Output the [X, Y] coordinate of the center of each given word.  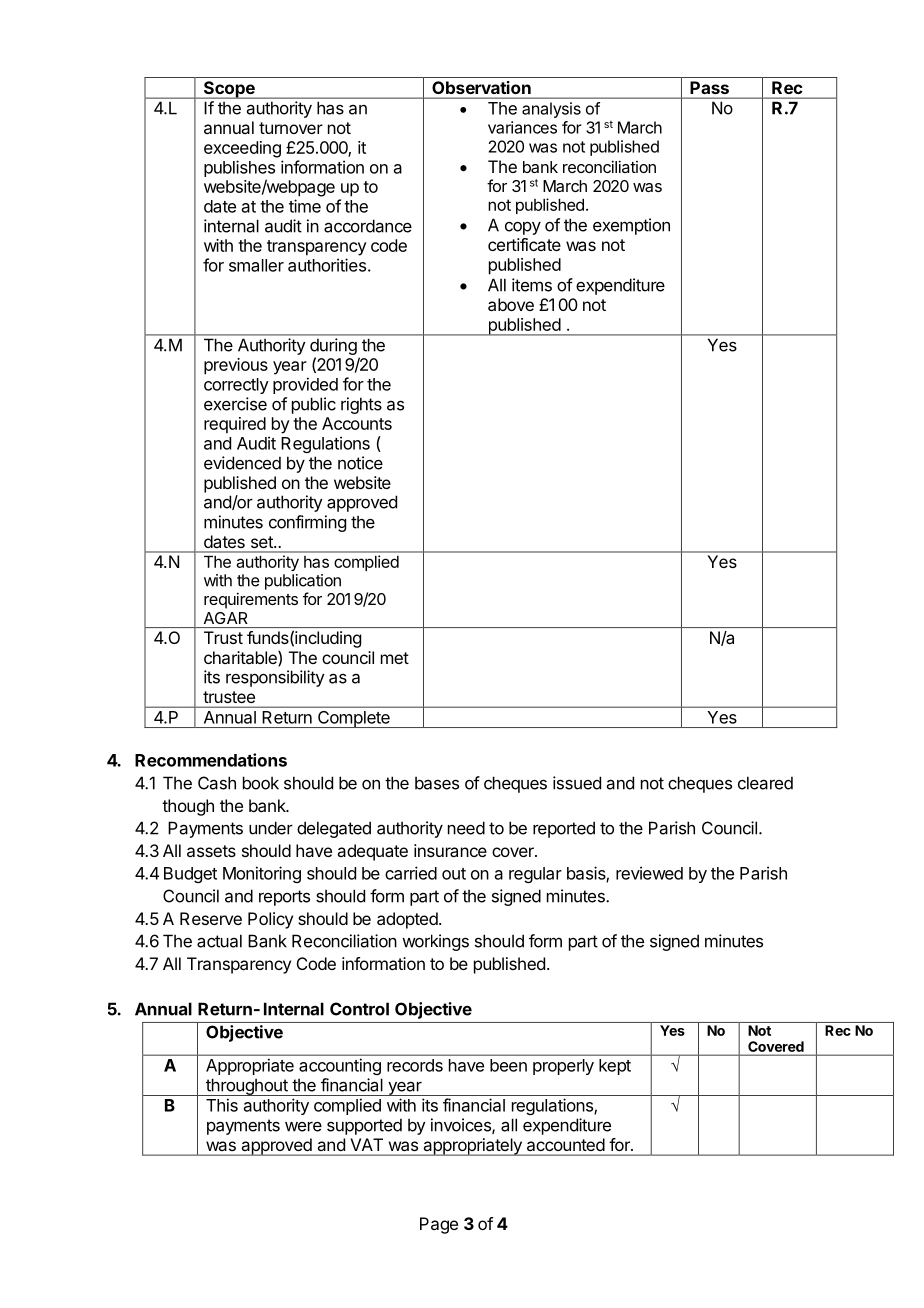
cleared [765, 783]
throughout [247, 1087]
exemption [631, 226]
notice [360, 463]
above [511, 304]
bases [437, 783]
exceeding [242, 149]
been [508, 1065]
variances [522, 127]
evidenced [242, 463]
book [261, 783]
